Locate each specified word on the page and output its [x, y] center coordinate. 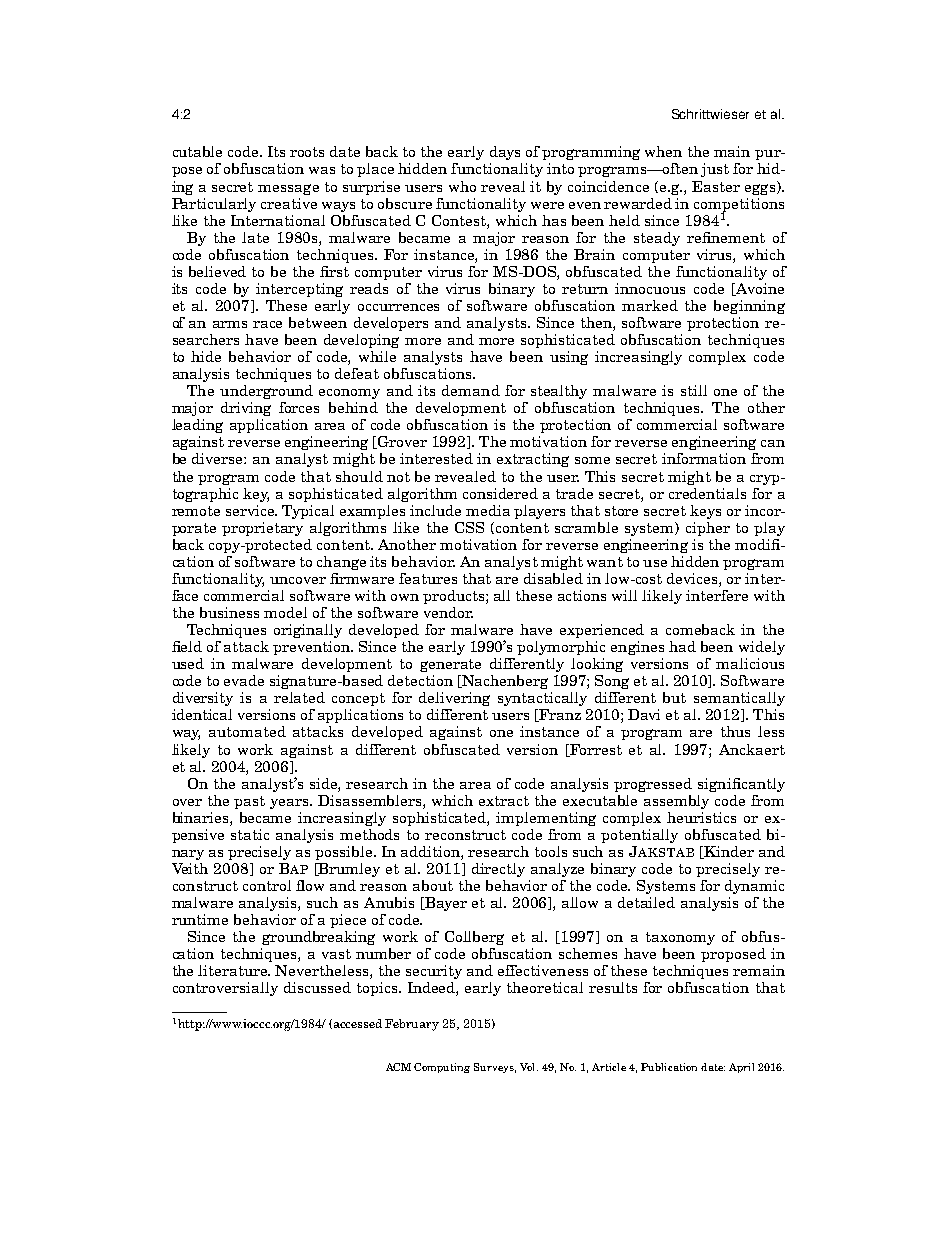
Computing [442, 1068]
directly [498, 870]
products [455, 597]
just [715, 170]
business [229, 612]
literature [234, 970]
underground [266, 392]
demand [471, 390]
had [682, 646]
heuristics [701, 817]
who [462, 186]
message [288, 189]
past [249, 802]
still [694, 390]
